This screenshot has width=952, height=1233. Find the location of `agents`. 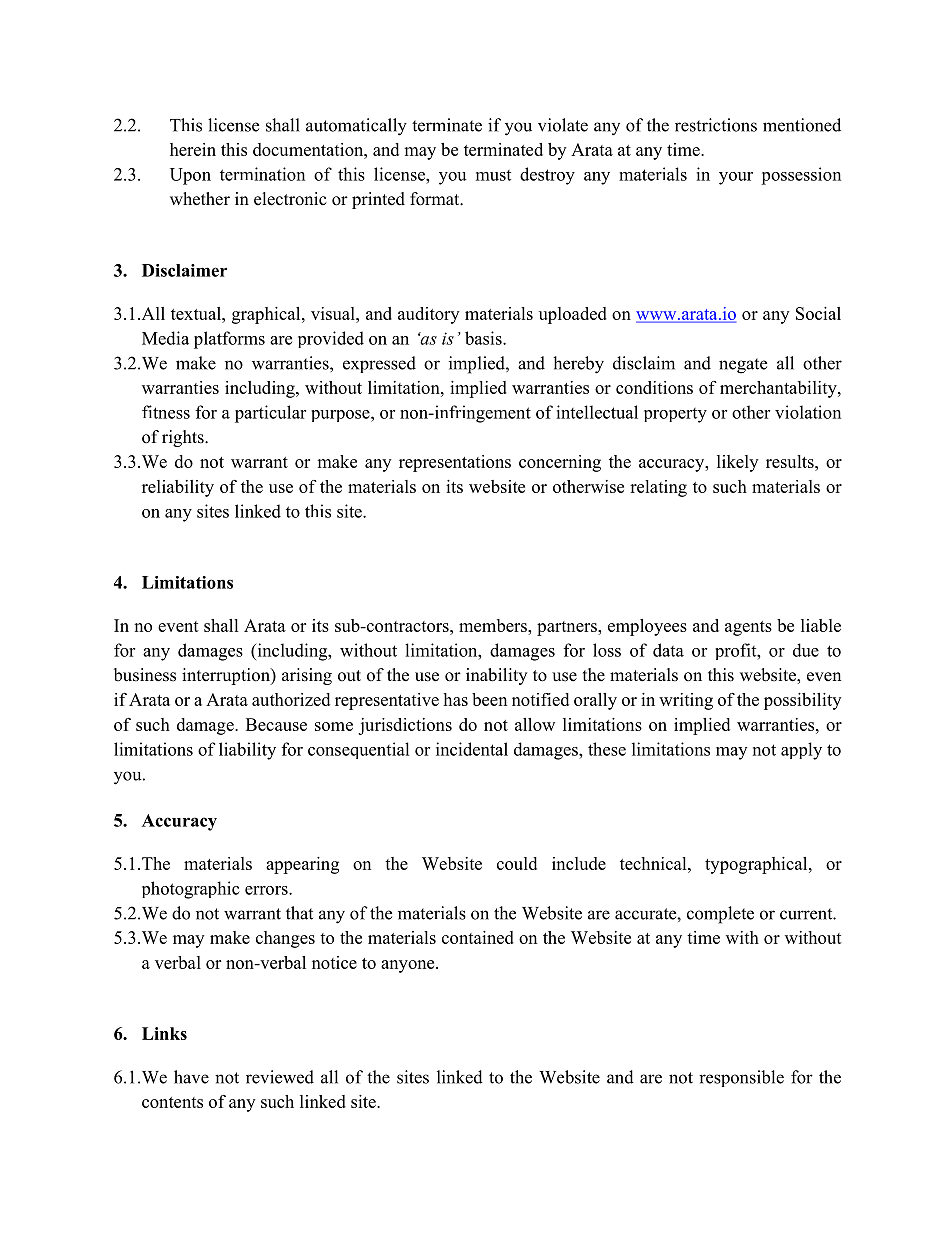

agents is located at coordinates (748, 628).
